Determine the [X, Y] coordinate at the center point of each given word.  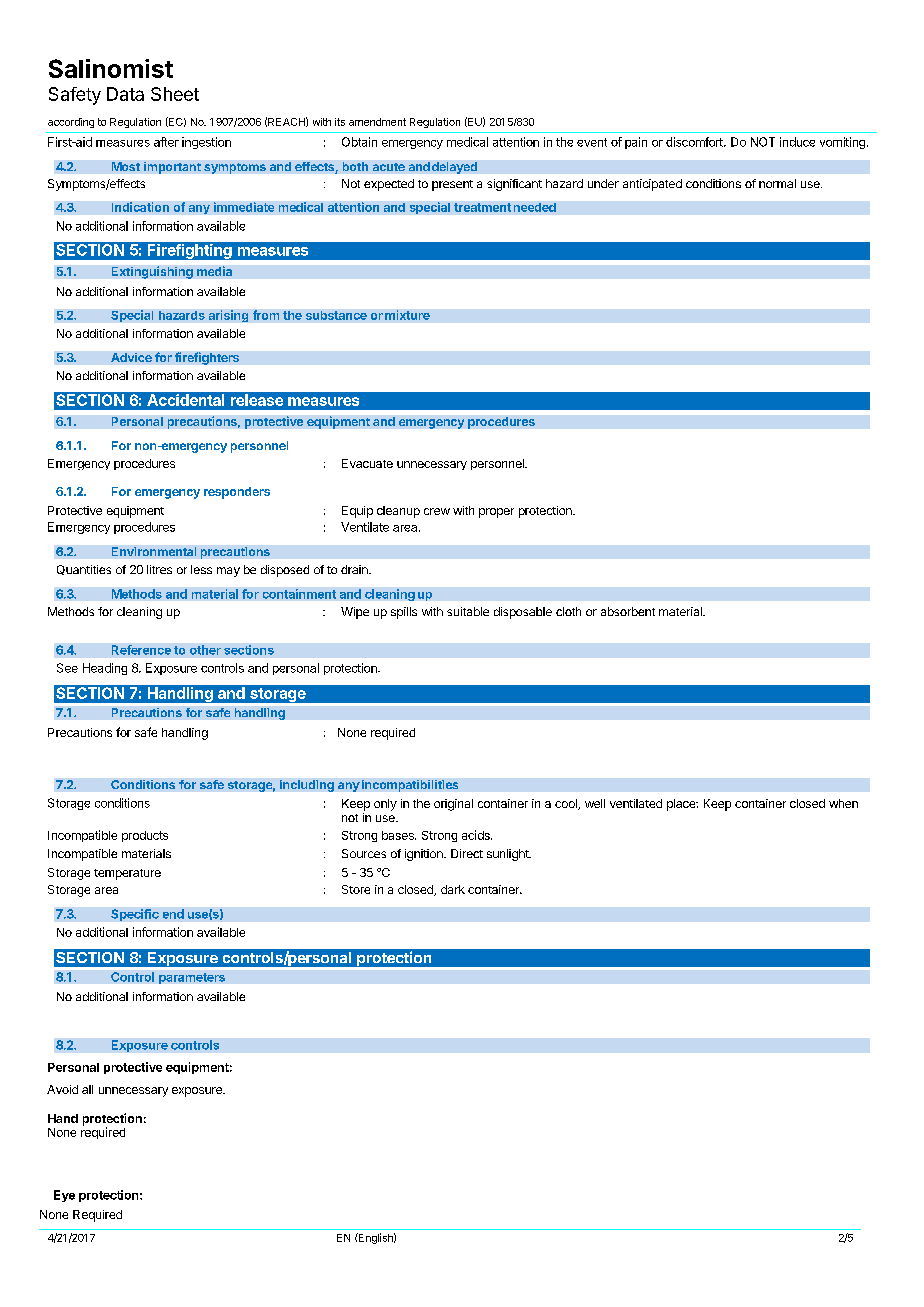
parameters [192, 978]
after [166, 142]
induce [797, 142]
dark [453, 889]
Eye [64, 1196]
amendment [377, 122]
